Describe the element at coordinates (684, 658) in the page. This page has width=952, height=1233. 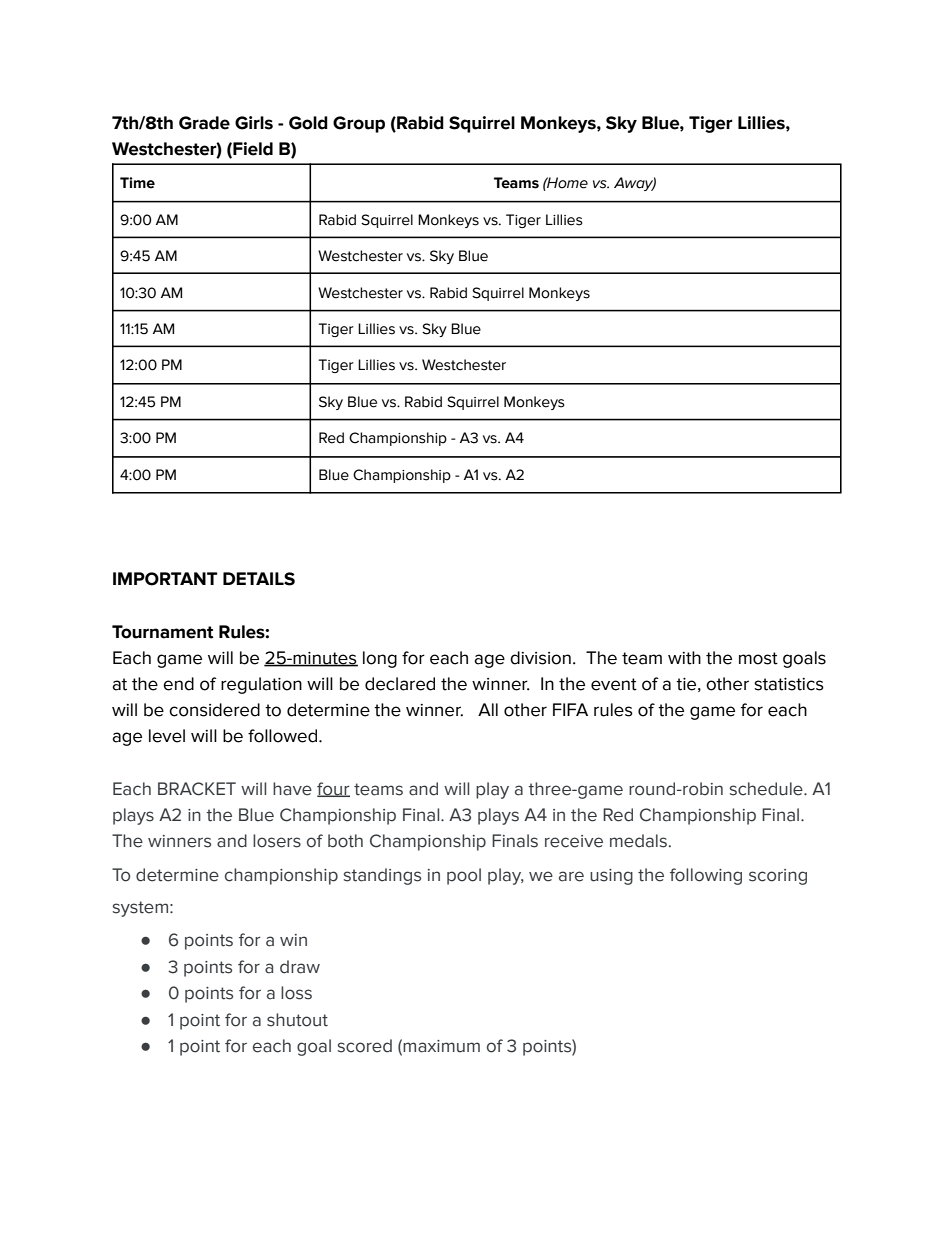
I see `with` at that location.
